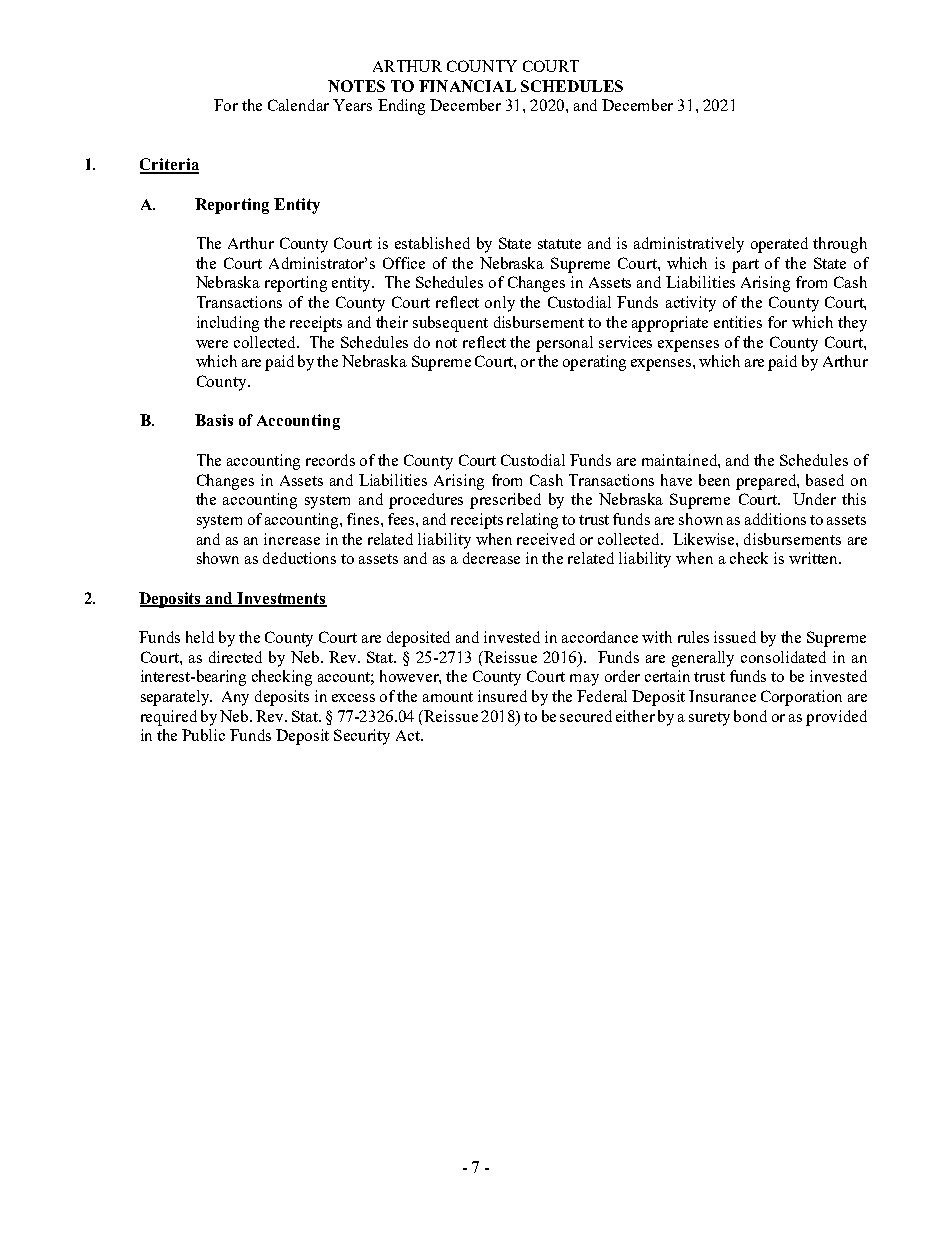 This document has height=1233, width=952. Describe the element at coordinates (502, 696) in the document. I see `insured` at that location.
